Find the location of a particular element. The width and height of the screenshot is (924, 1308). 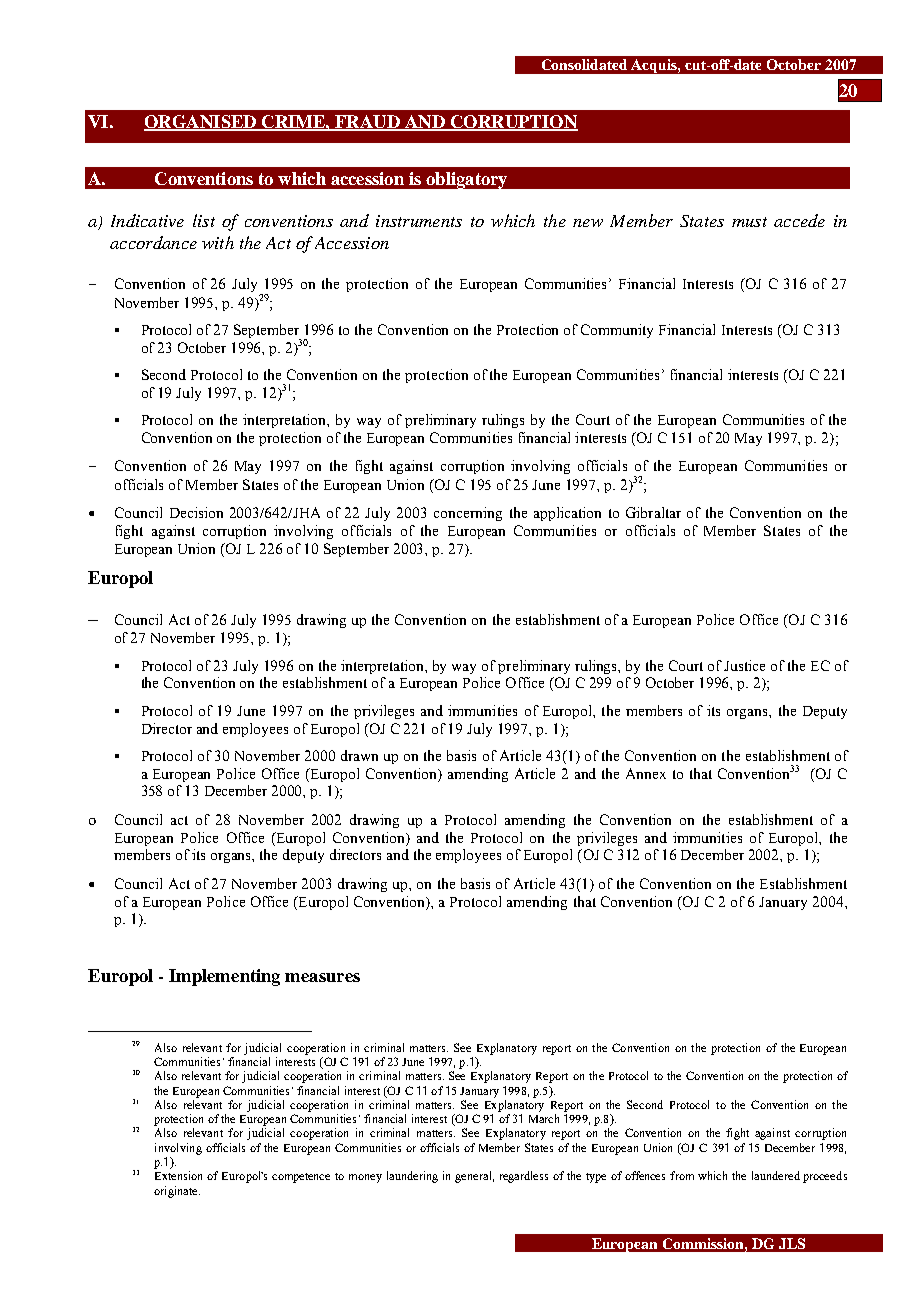

ORGANISED is located at coordinates (201, 122).
